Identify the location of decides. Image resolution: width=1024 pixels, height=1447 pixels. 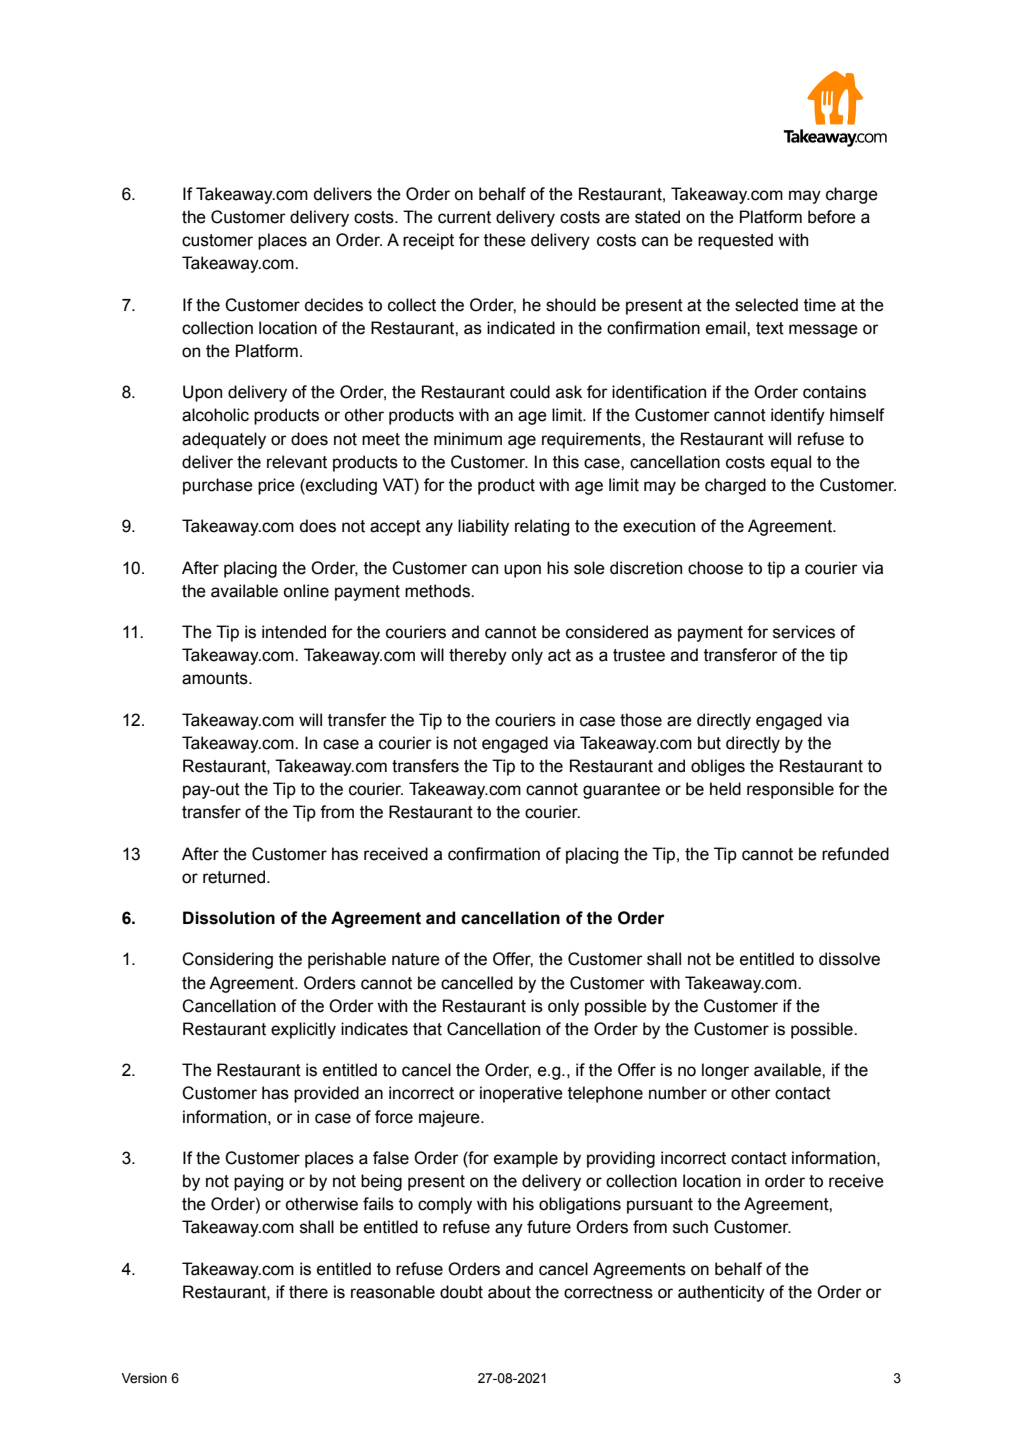
(334, 305).
